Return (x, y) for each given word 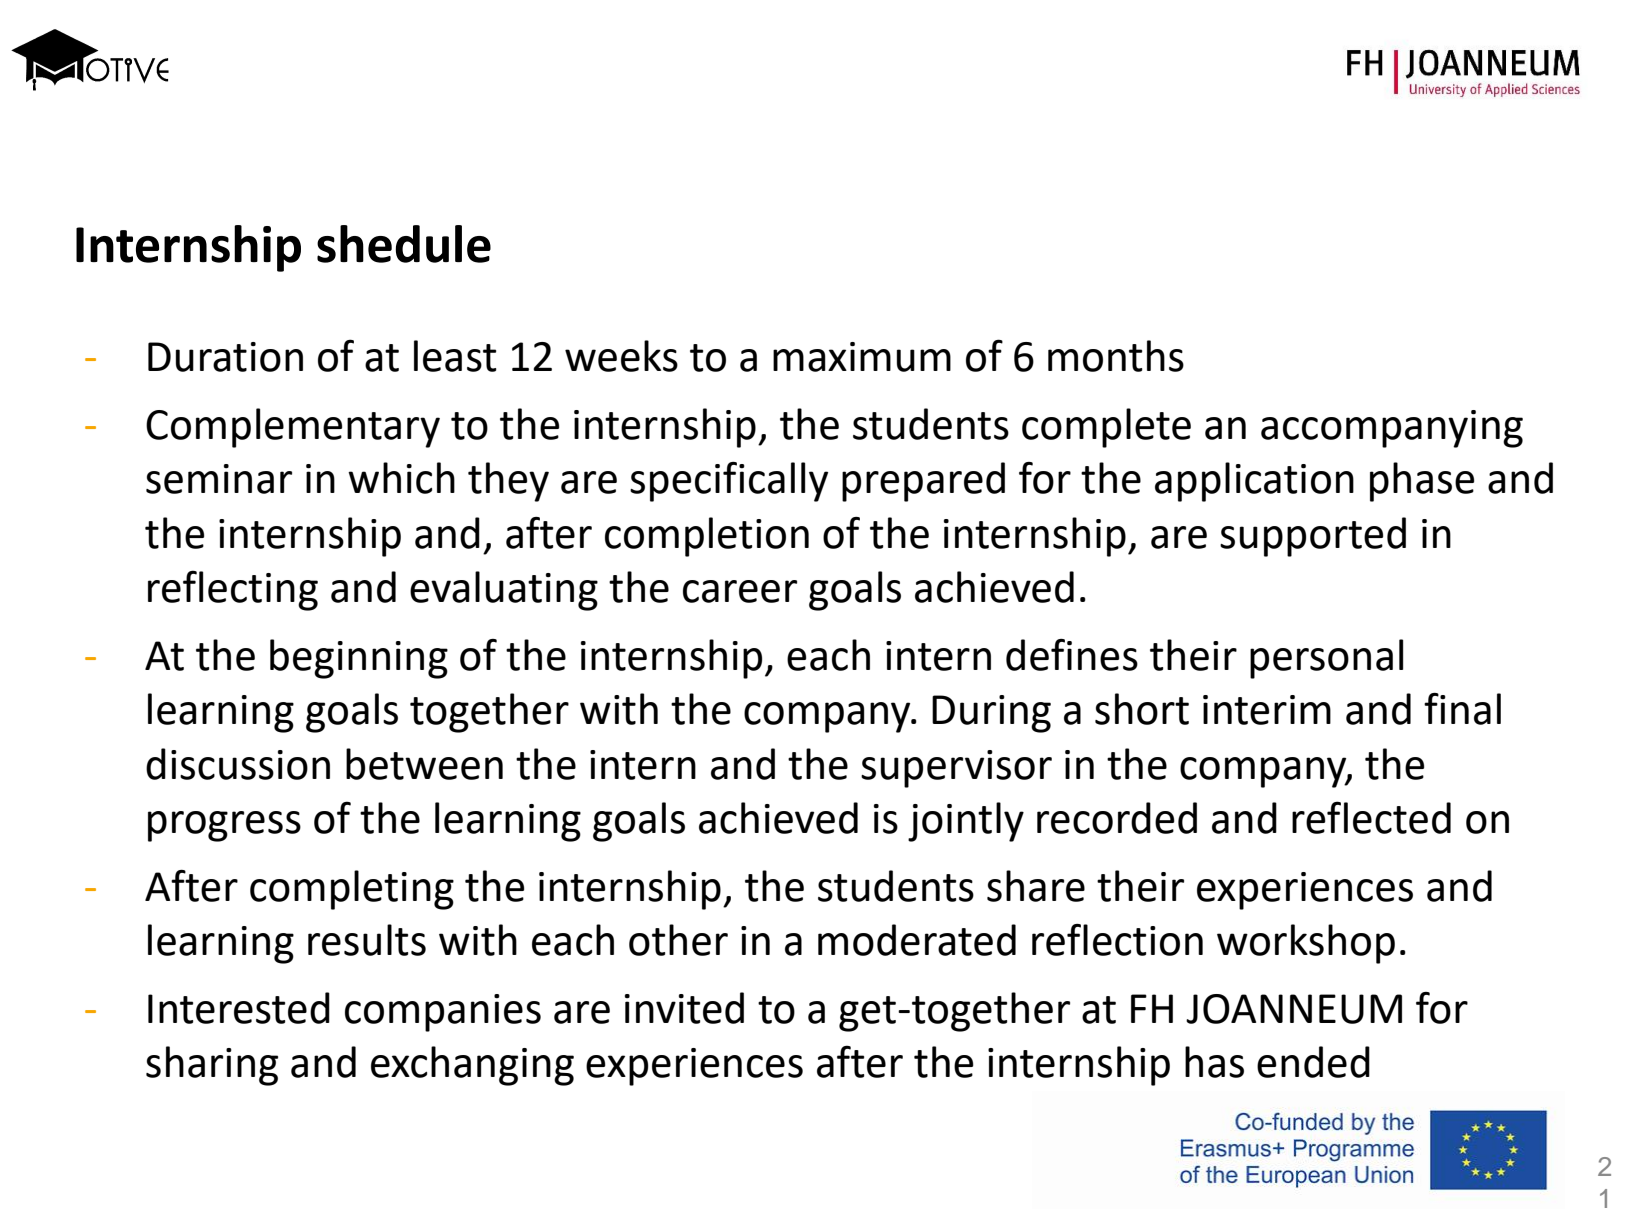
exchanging (472, 1066)
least (455, 356)
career (740, 591)
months (1116, 356)
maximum (862, 357)
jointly (966, 822)
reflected (1371, 817)
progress (224, 826)
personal (1326, 659)
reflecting (233, 590)
